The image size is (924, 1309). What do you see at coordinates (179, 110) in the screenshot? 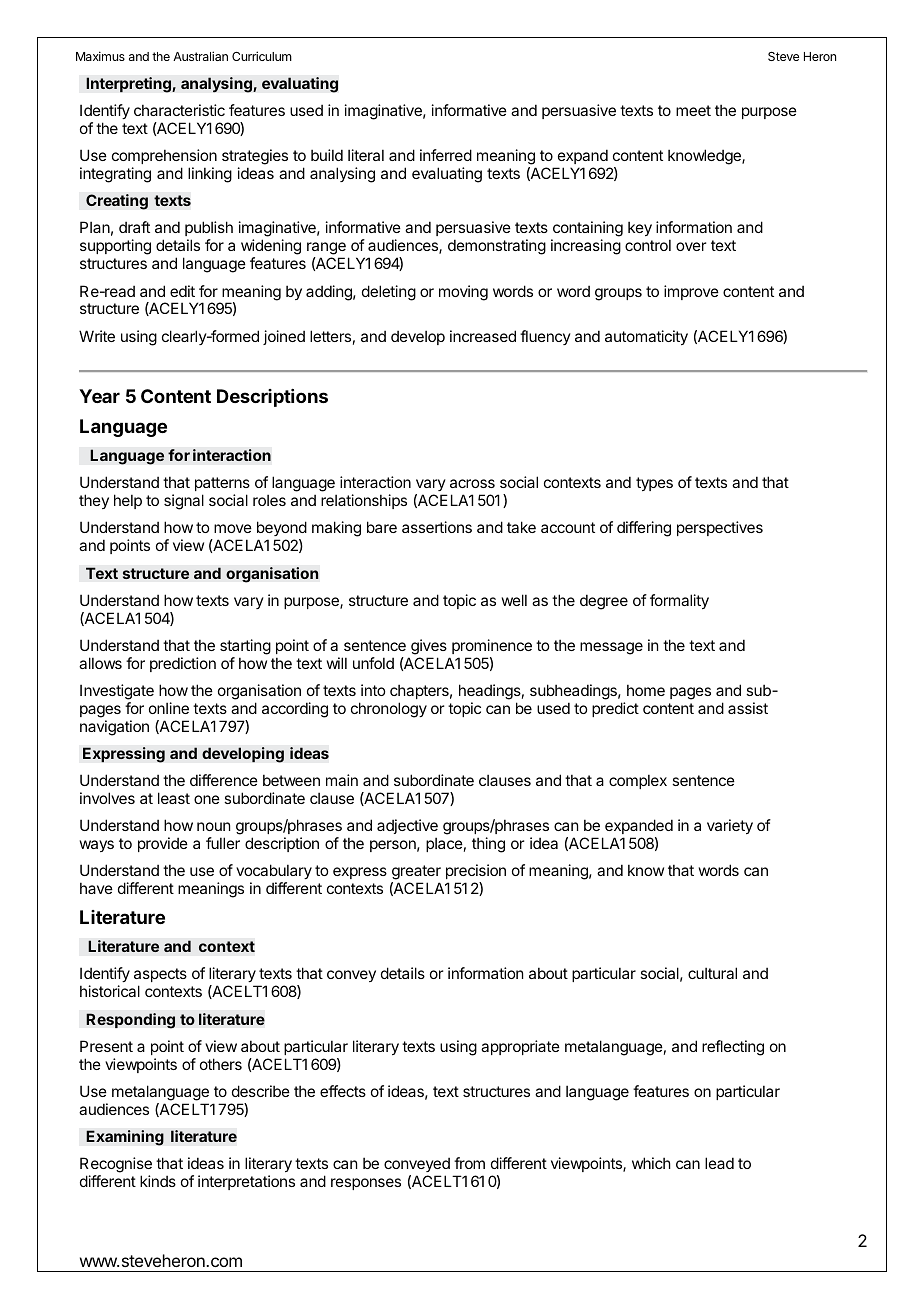
I see `characteristic` at bounding box center [179, 110].
